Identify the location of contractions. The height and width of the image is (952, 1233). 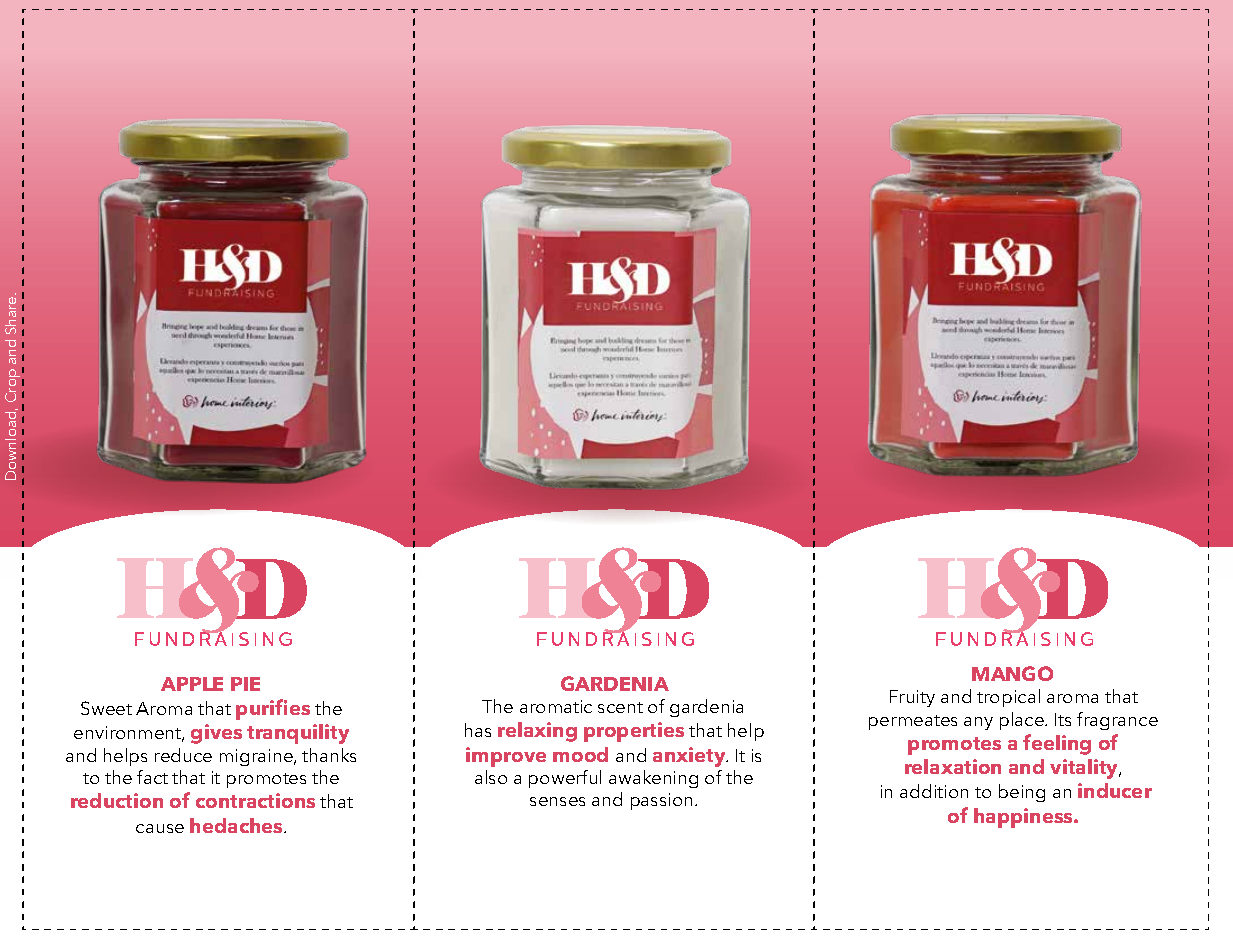
(255, 800).
